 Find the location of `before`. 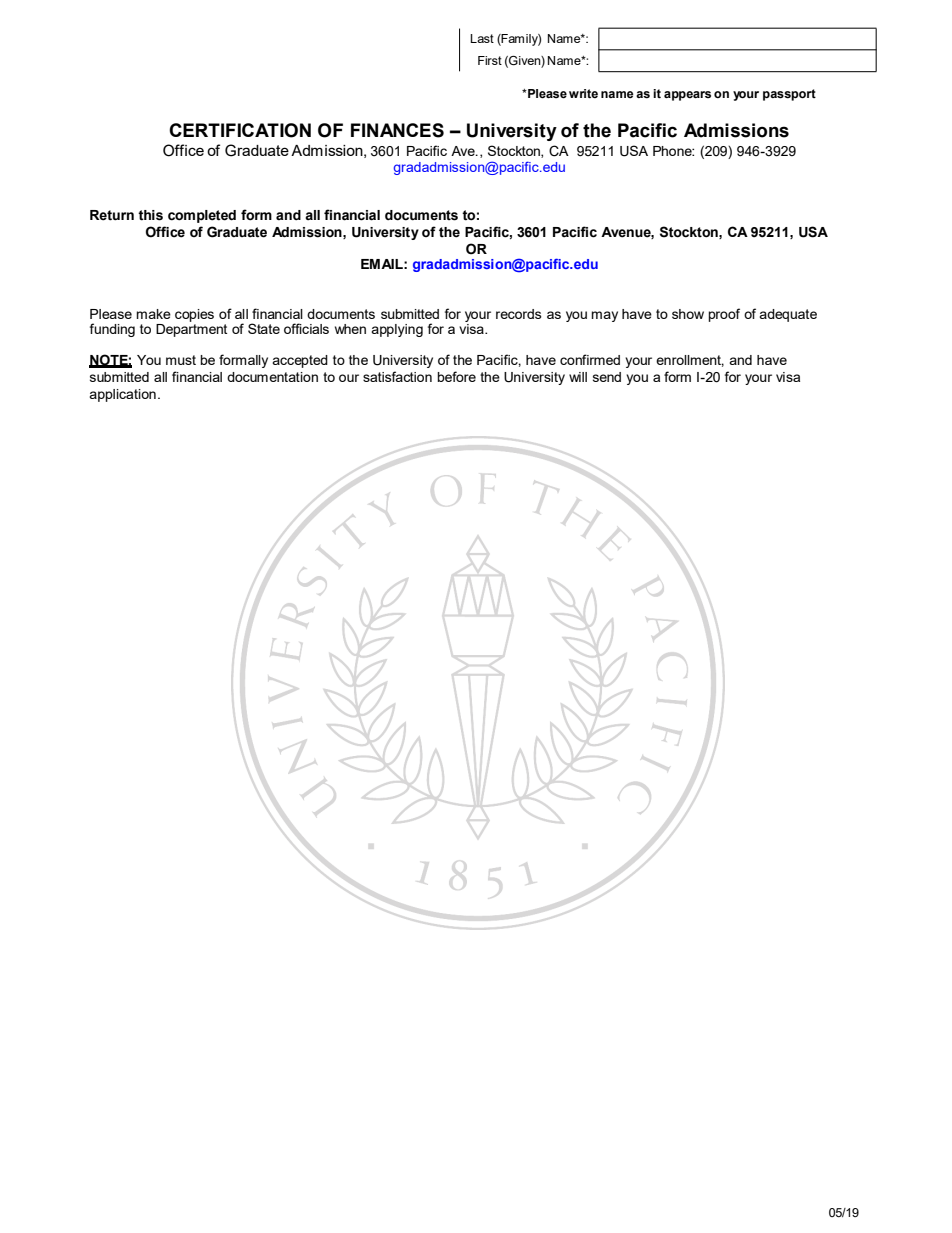

before is located at coordinates (456, 376).
